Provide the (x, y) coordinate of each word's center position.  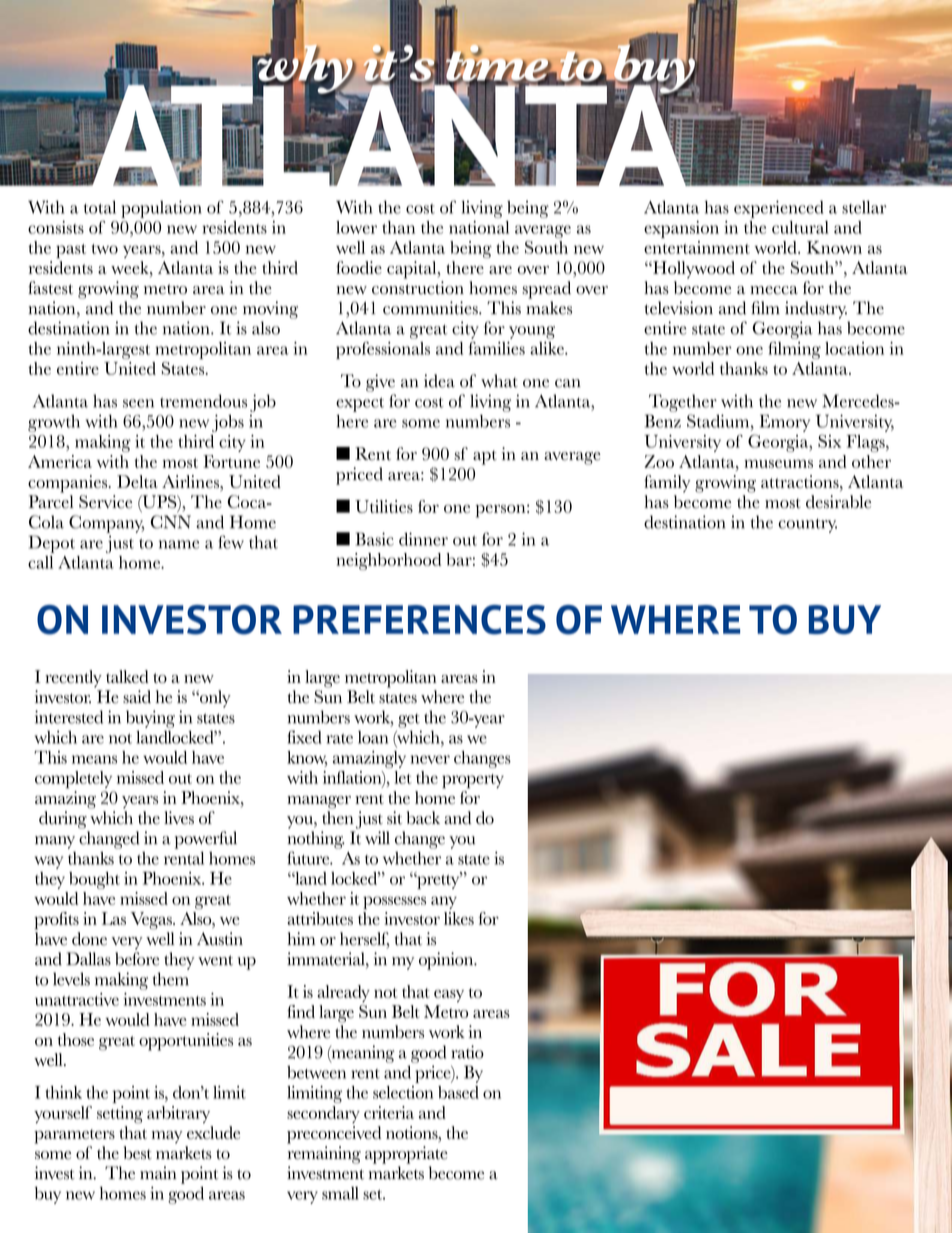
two (104, 249)
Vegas (152, 921)
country (807, 525)
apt (485, 457)
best (138, 1153)
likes (459, 918)
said (137, 697)
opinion (447, 961)
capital (413, 270)
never (430, 759)
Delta (137, 481)
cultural (800, 227)
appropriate (406, 1155)
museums (778, 463)
